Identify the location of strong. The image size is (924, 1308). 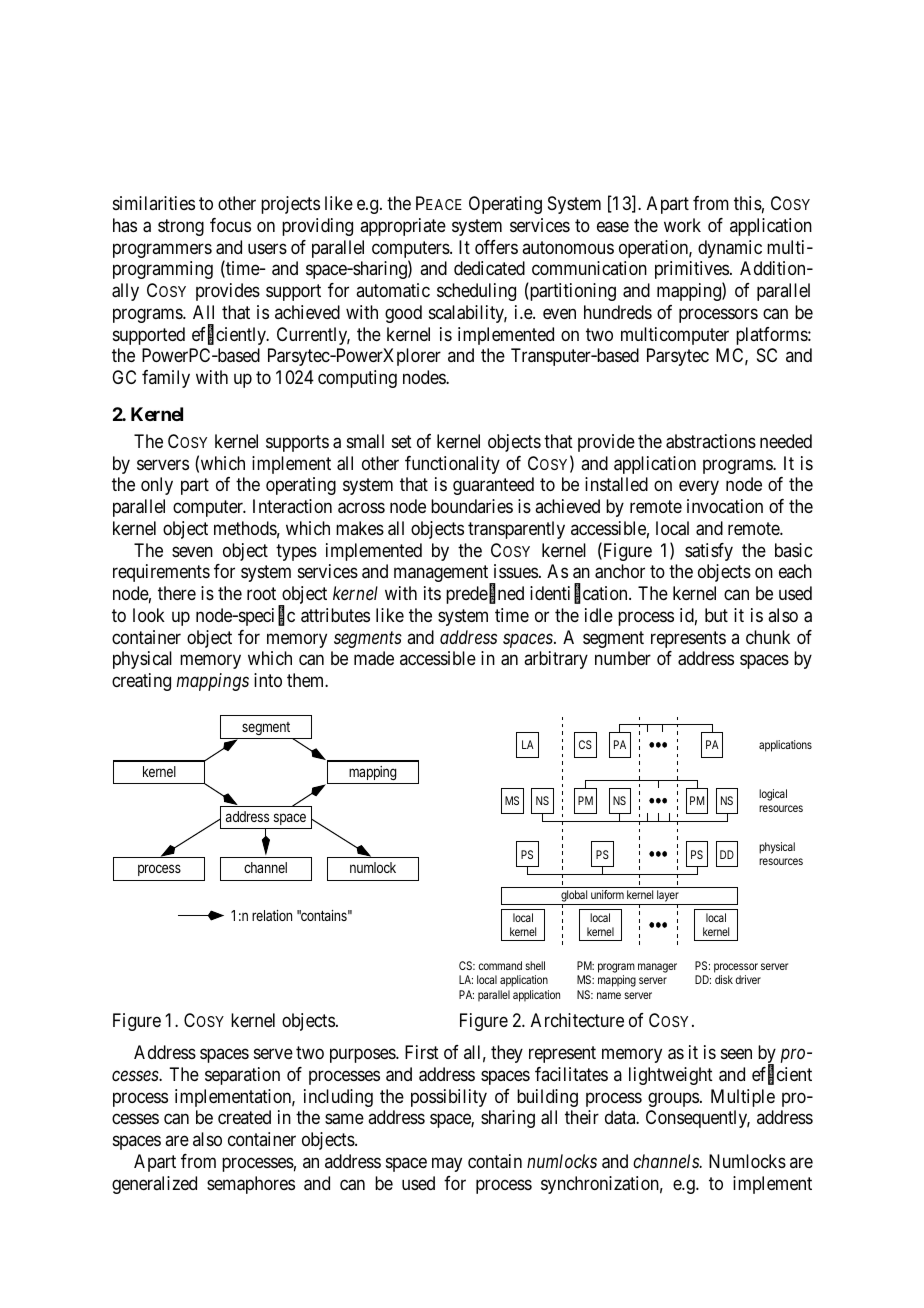
(181, 227).
